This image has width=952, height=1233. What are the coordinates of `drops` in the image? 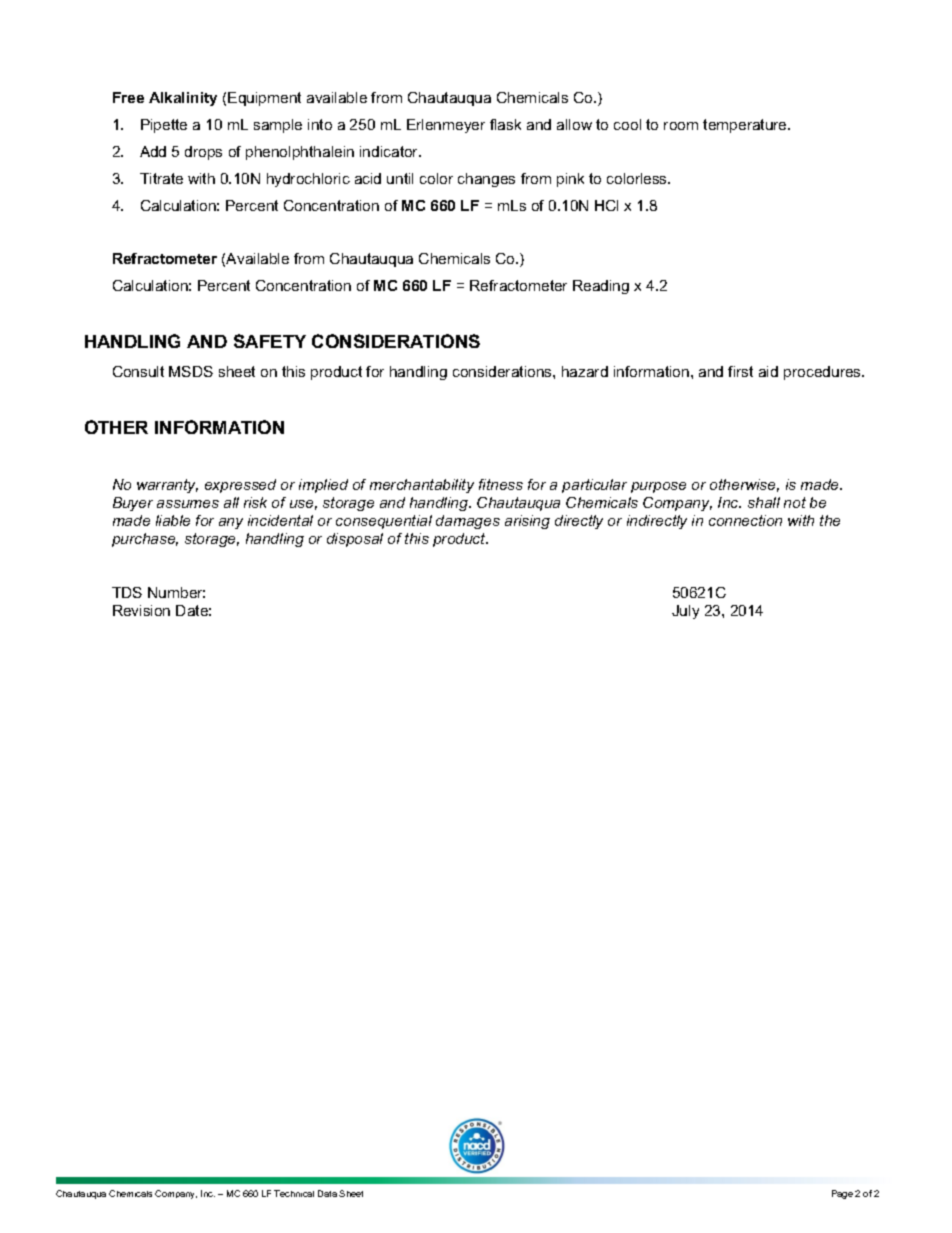 It's located at (203, 153).
